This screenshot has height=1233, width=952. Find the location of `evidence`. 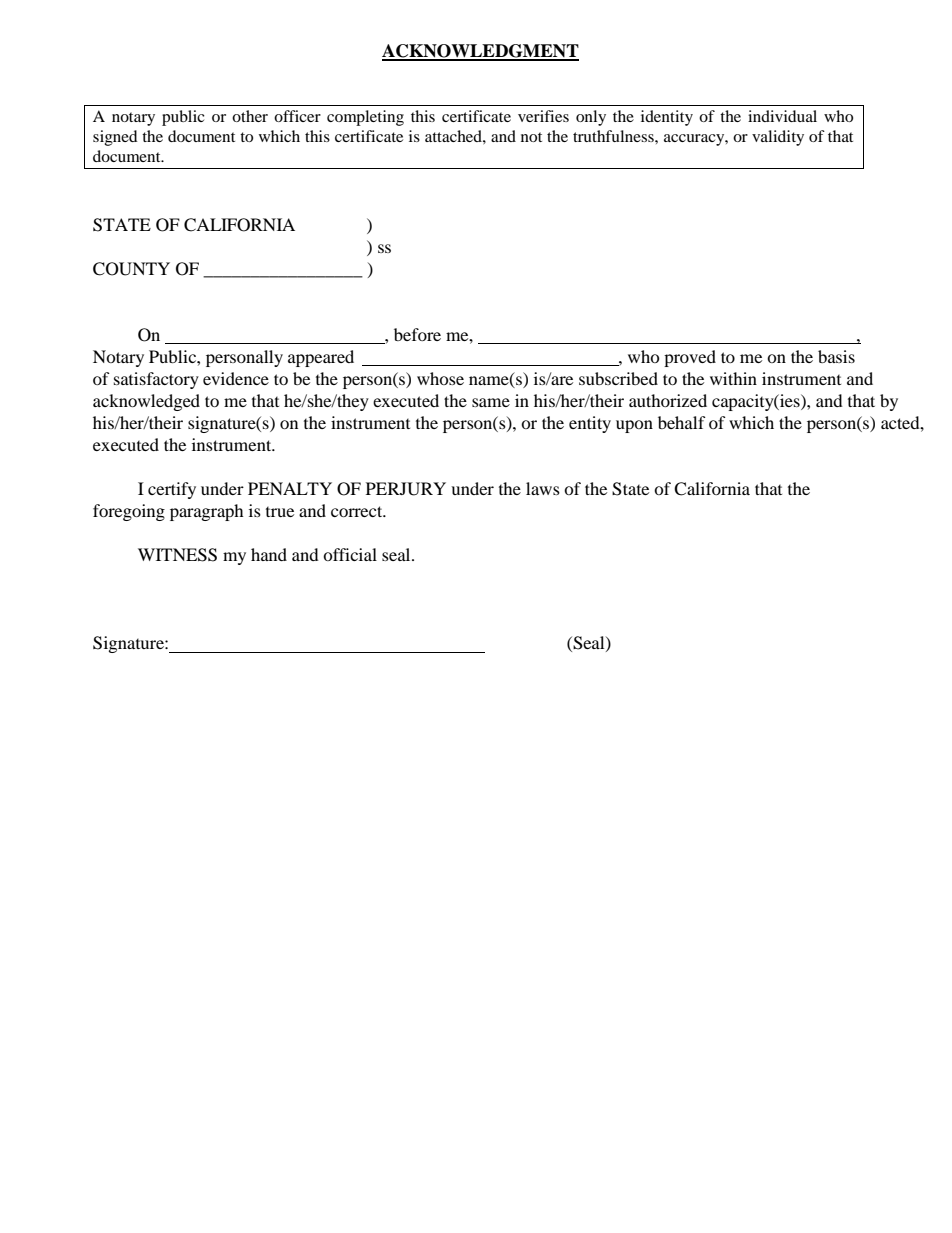

evidence is located at coordinates (236, 378).
